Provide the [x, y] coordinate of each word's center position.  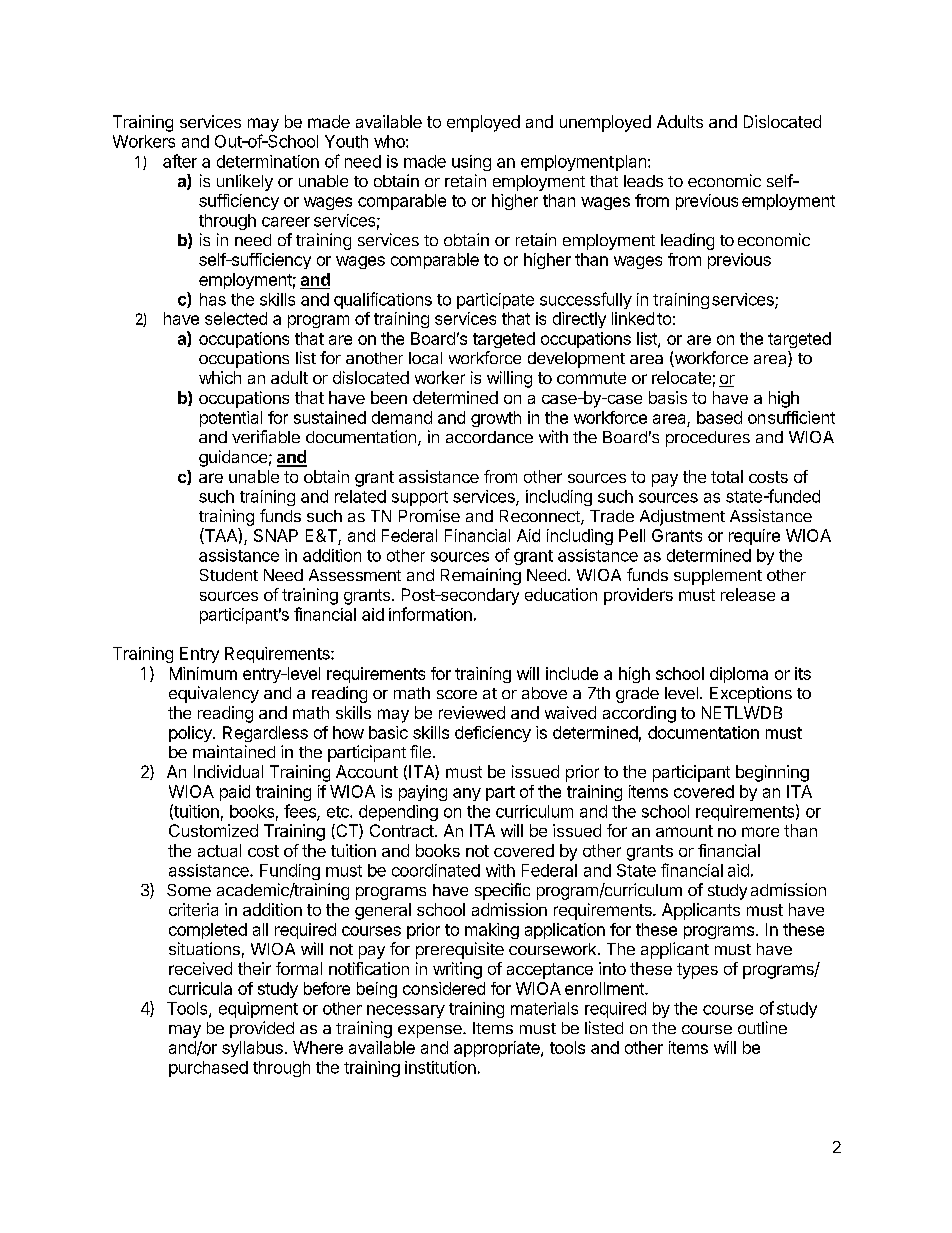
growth [496, 419]
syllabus [252, 1049]
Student [229, 575]
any [467, 794]
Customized [213, 830]
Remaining [481, 576]
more [760, 832]
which [220, 377]
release [748, 594]
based [719, 417]
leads [643, 181]
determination [268, 161]
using [471, 163]
